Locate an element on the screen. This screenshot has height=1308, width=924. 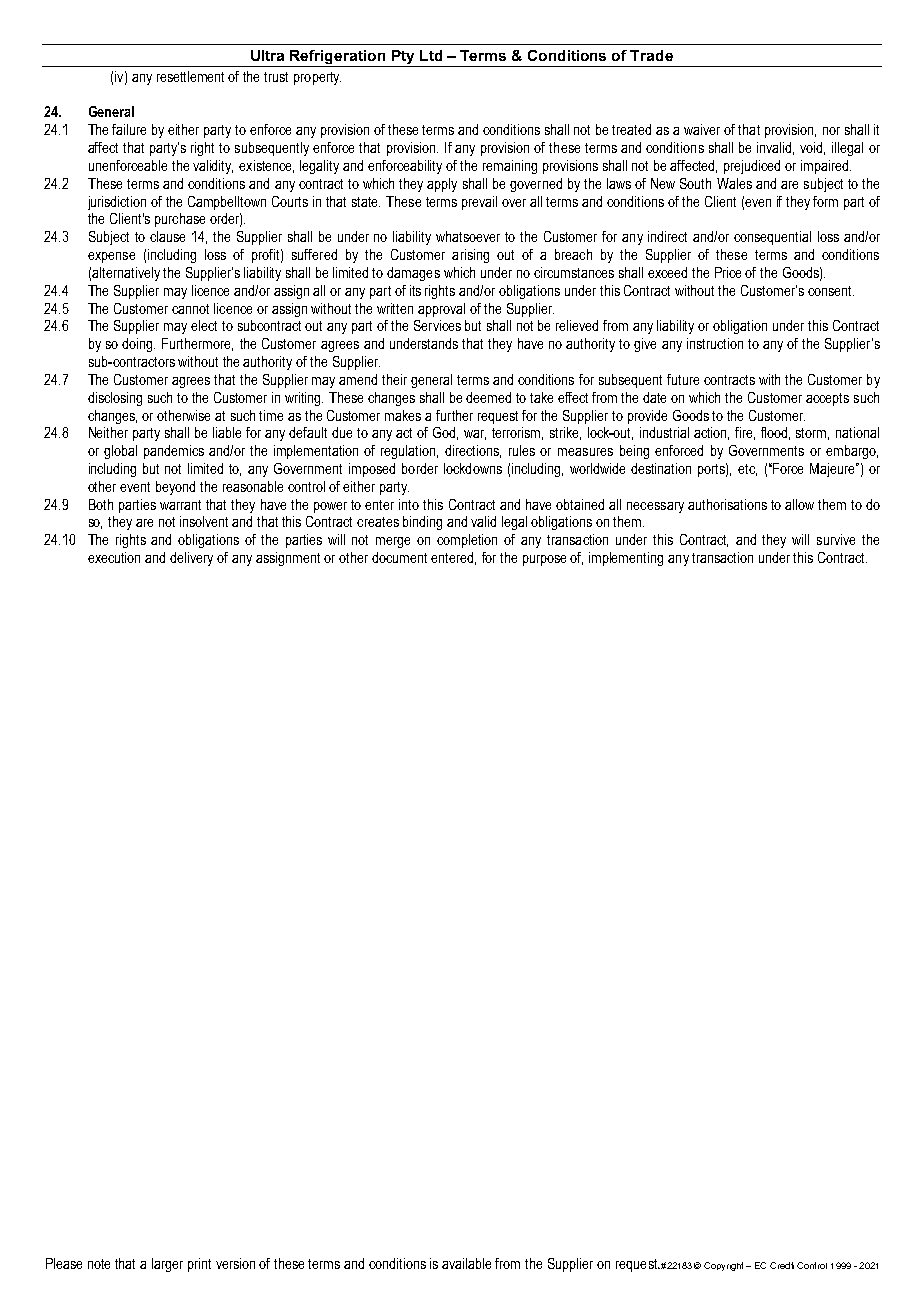
Ltd is located at coordinates (431, 55).
